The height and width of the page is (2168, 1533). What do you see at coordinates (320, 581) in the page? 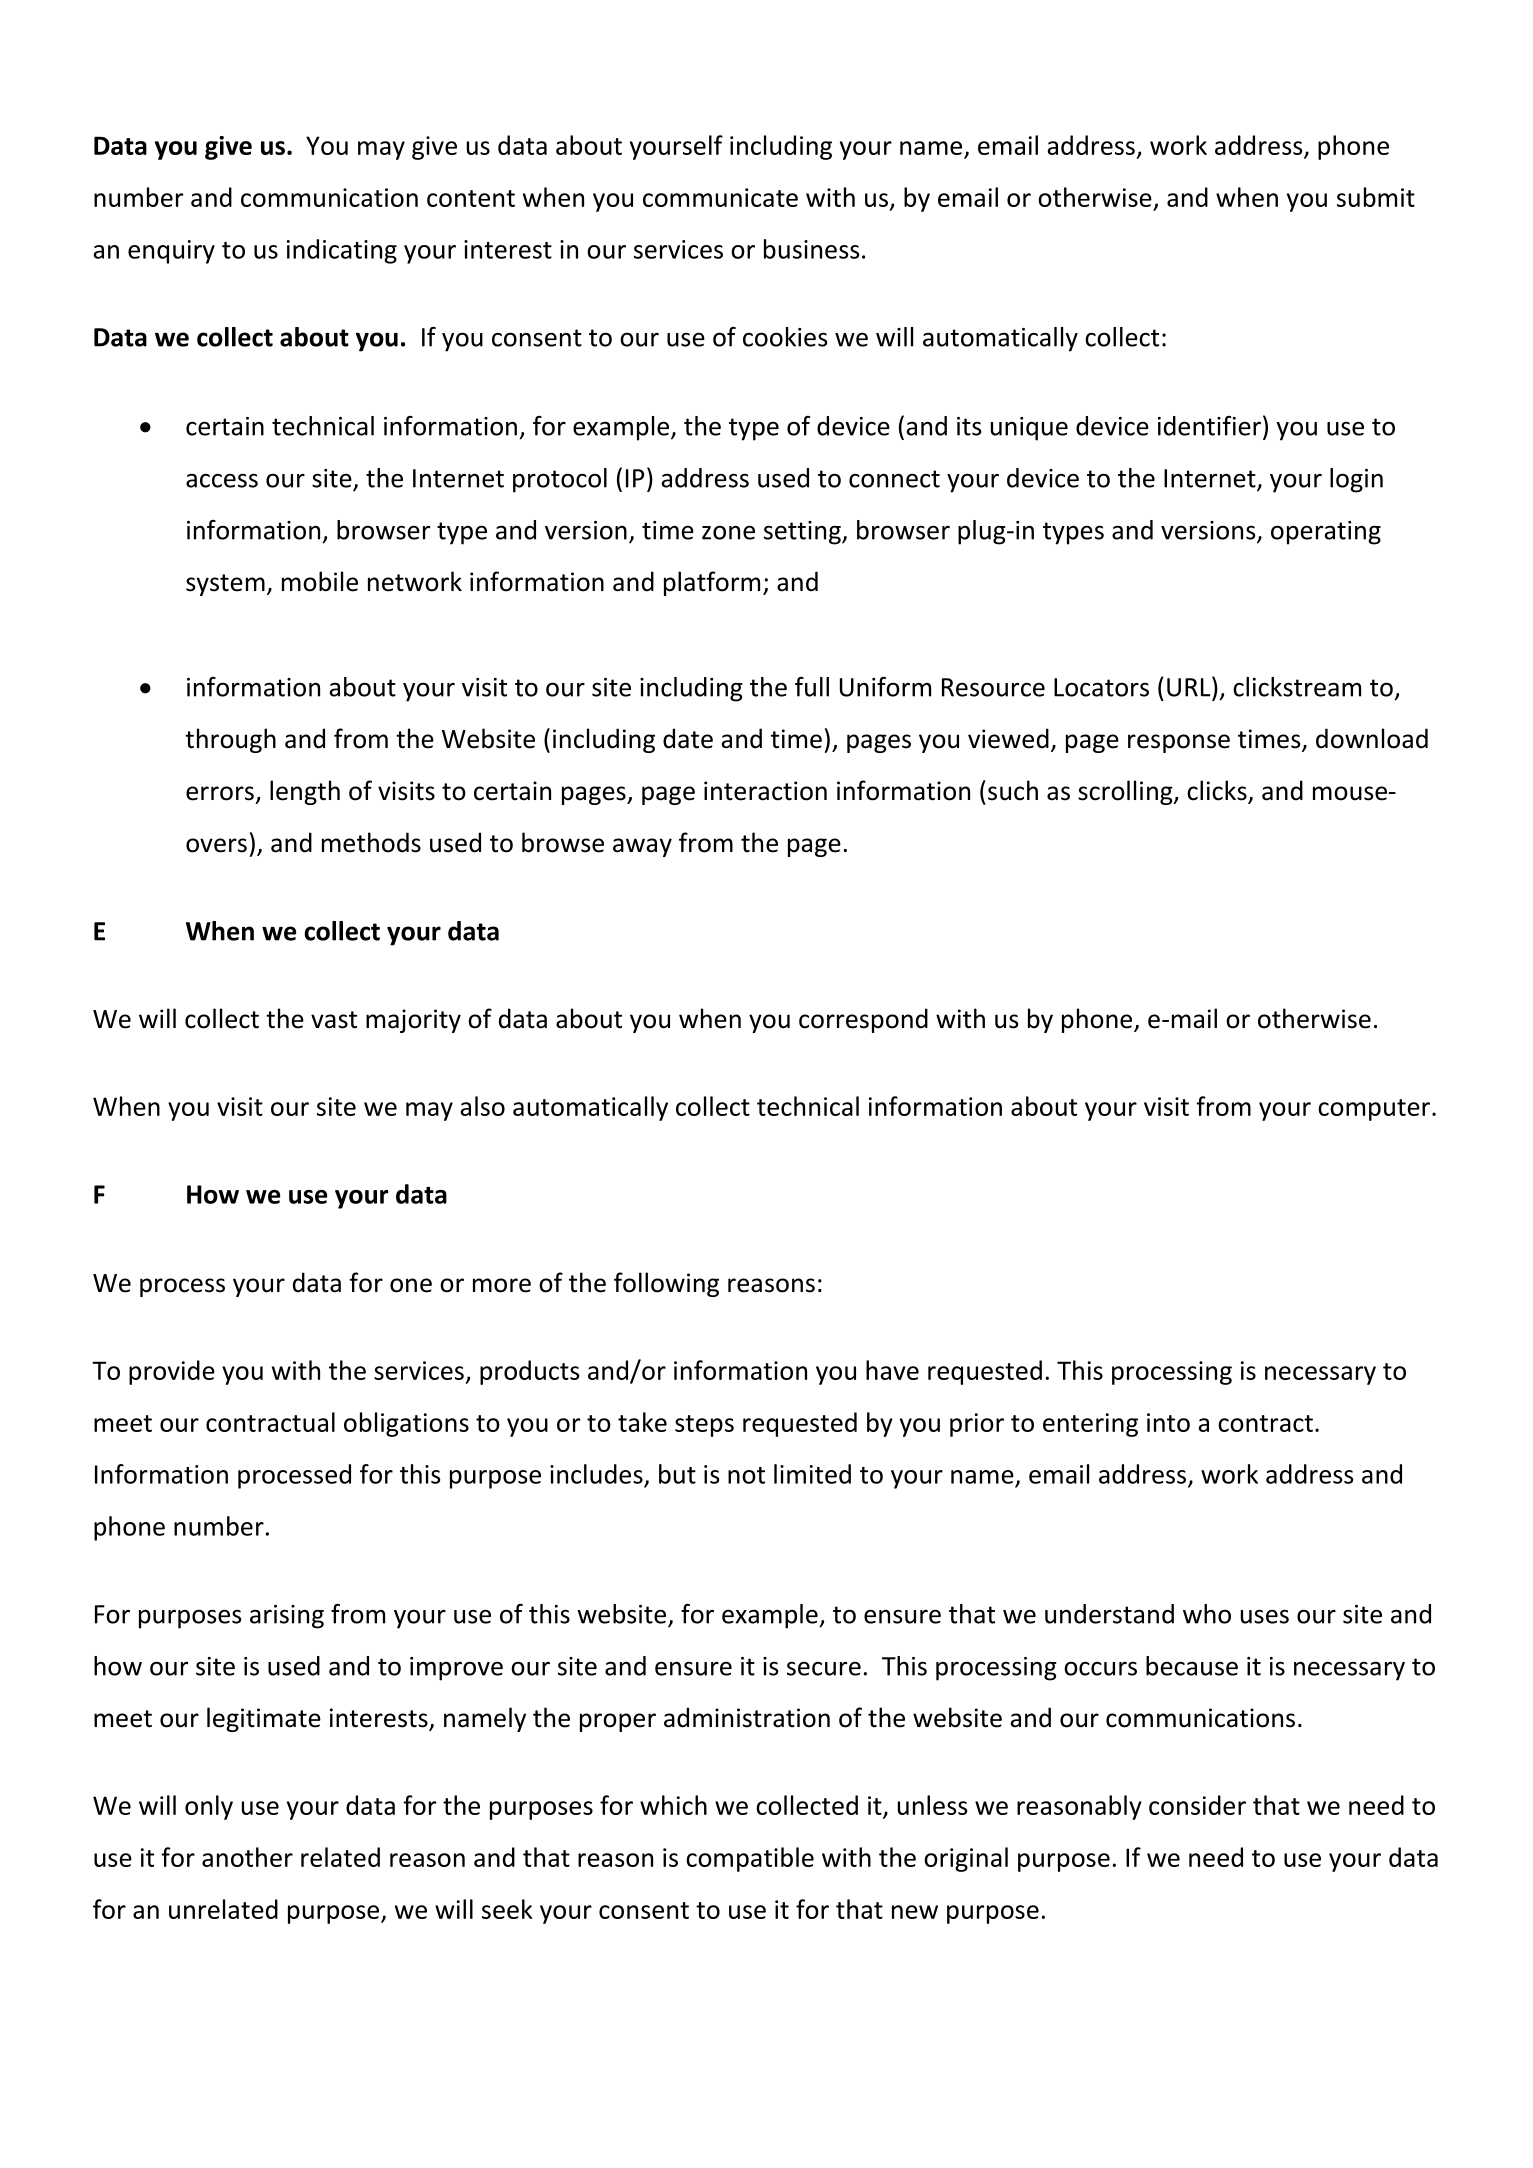
I see `mobile` at bounding box center [320, 581].
